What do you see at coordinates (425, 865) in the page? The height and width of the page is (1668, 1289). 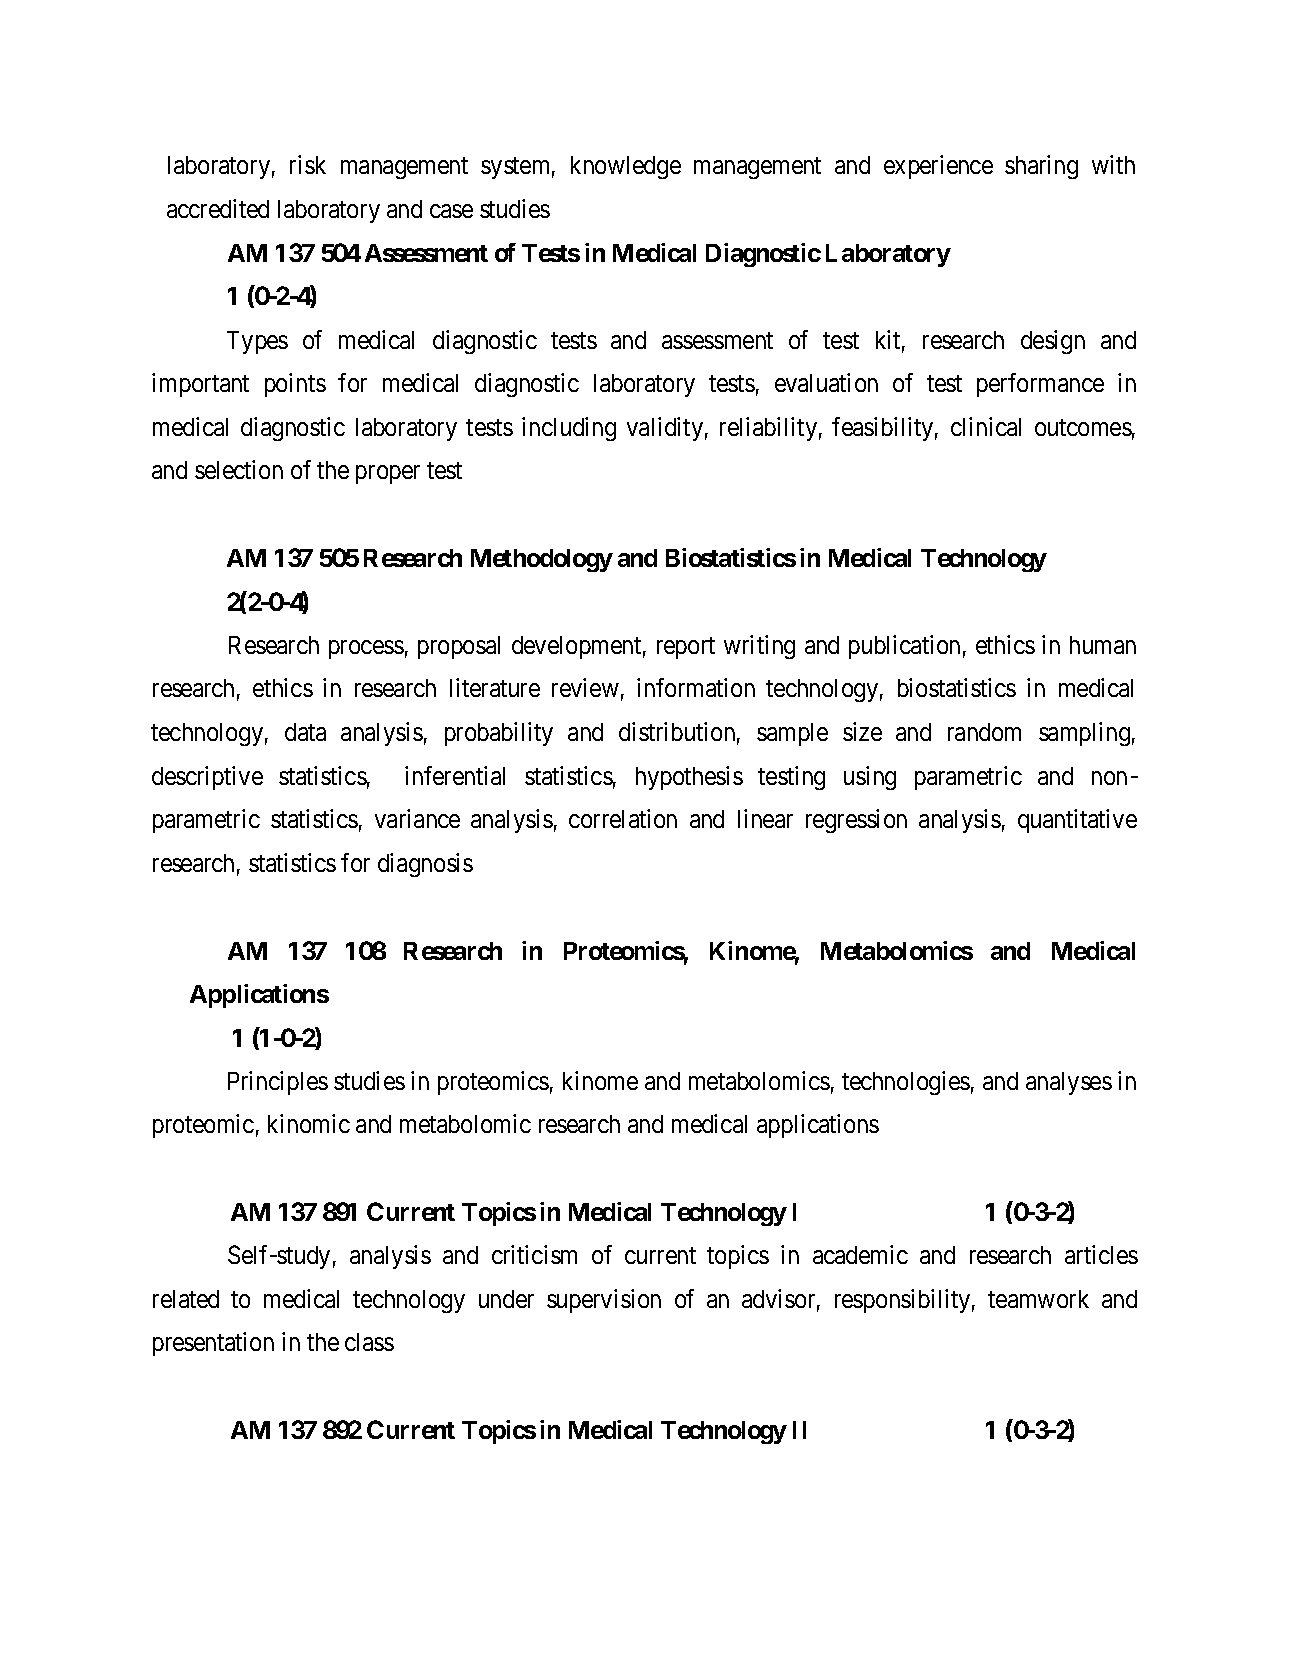 I see `diagnosis` at bounding box center [425, 865].
